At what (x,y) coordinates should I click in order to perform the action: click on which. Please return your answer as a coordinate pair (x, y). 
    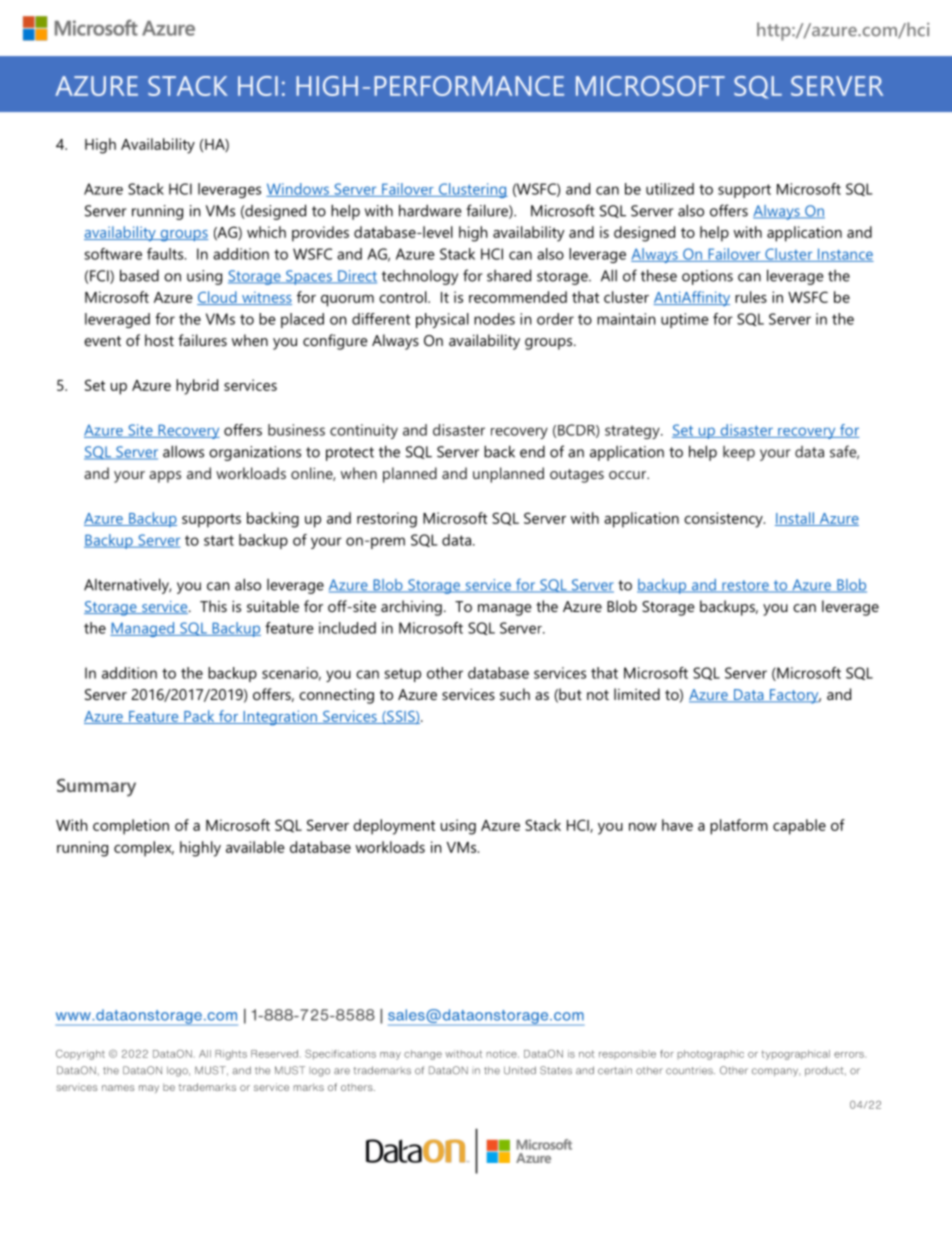
    Looking at the image, I should click on (266, 232).
